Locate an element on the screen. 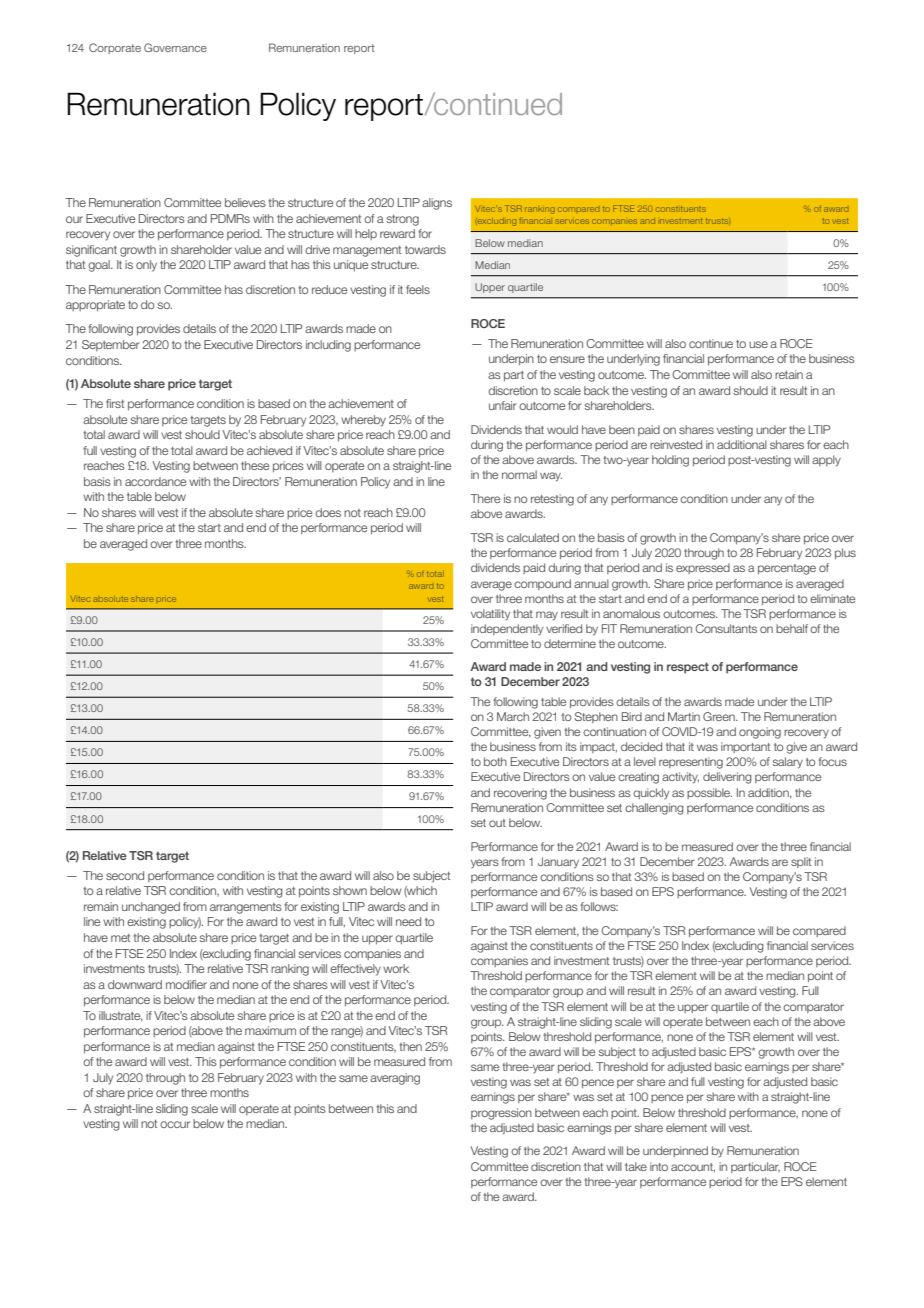 The height and width of the screenshot is (1308, 924). first is located at coordinates (115, 403).
